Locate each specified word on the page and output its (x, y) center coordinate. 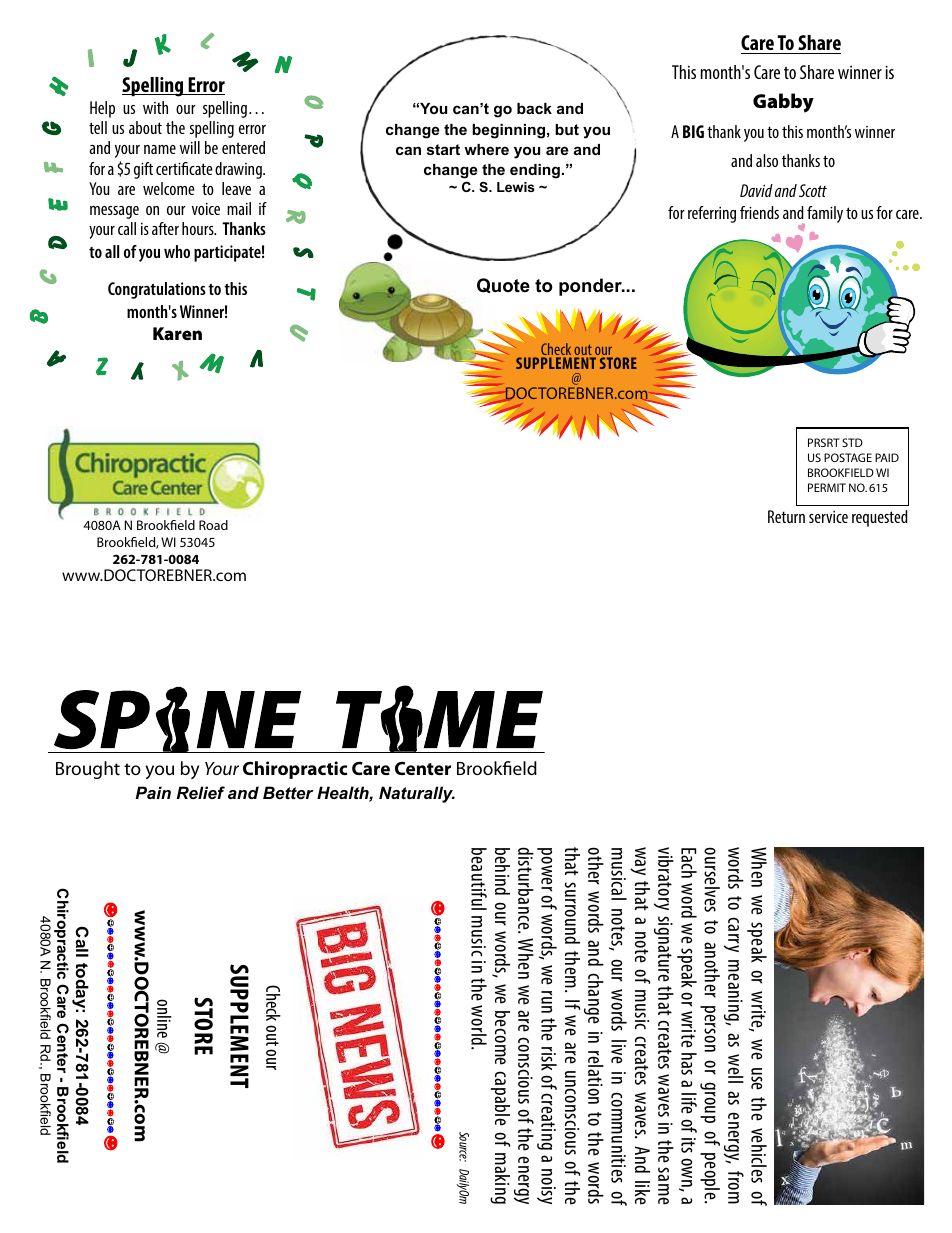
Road (213, 525)
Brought (88, 770)
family (825, 214)
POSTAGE (848, 457)
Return (786, 516)
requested (880, 518)
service (828, 517)
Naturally (417, 794)
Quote (503, 285)
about (145, 127)
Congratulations (157, 290)
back (534, 108)
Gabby (783, 103)
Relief (201, 792)
